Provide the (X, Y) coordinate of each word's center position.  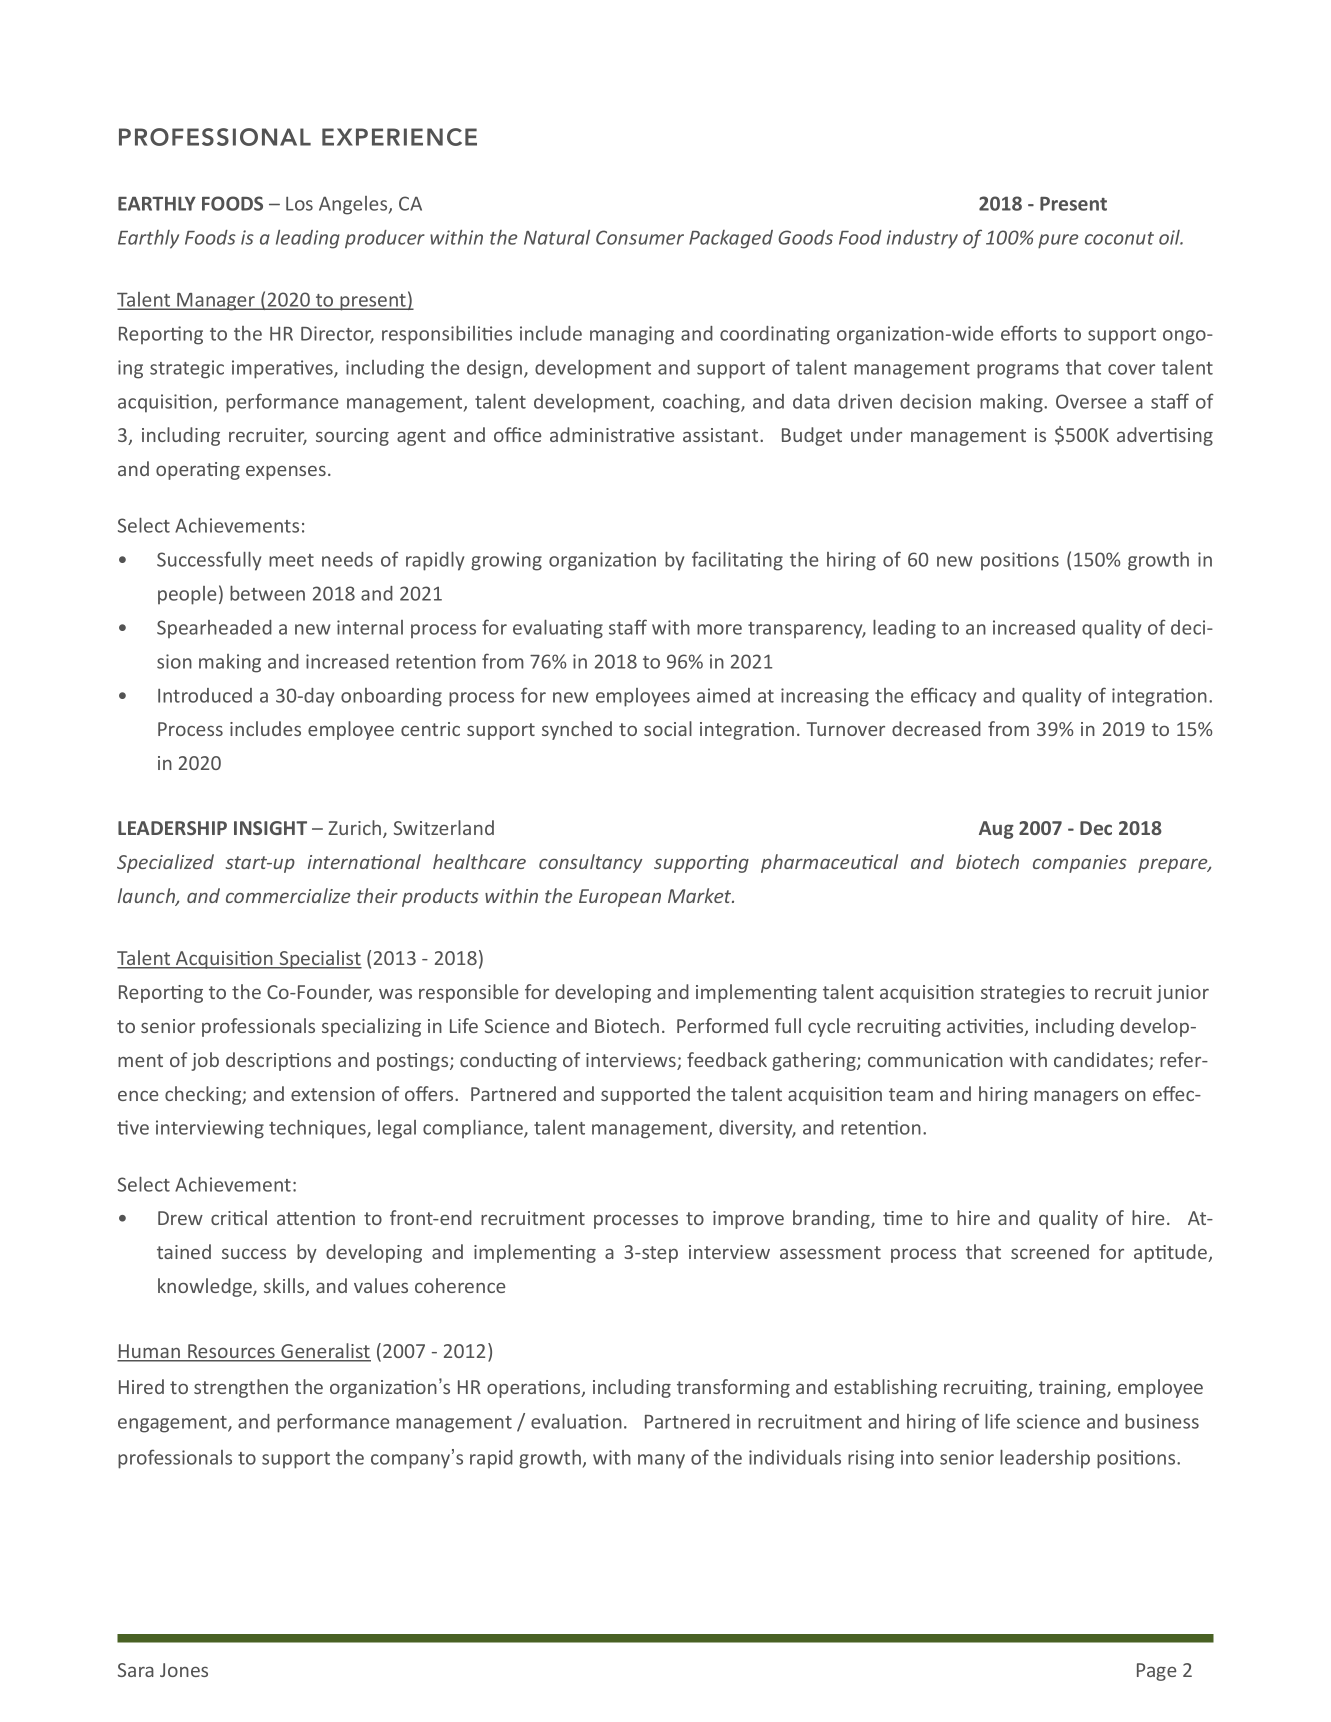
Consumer (640, 237)
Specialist (319, 959)
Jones (184, 1670)
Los (299, 204)
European (620, 898)
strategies (1023, 994)
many (661, 1461)
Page (1156, 1672)
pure (1058, 241)
